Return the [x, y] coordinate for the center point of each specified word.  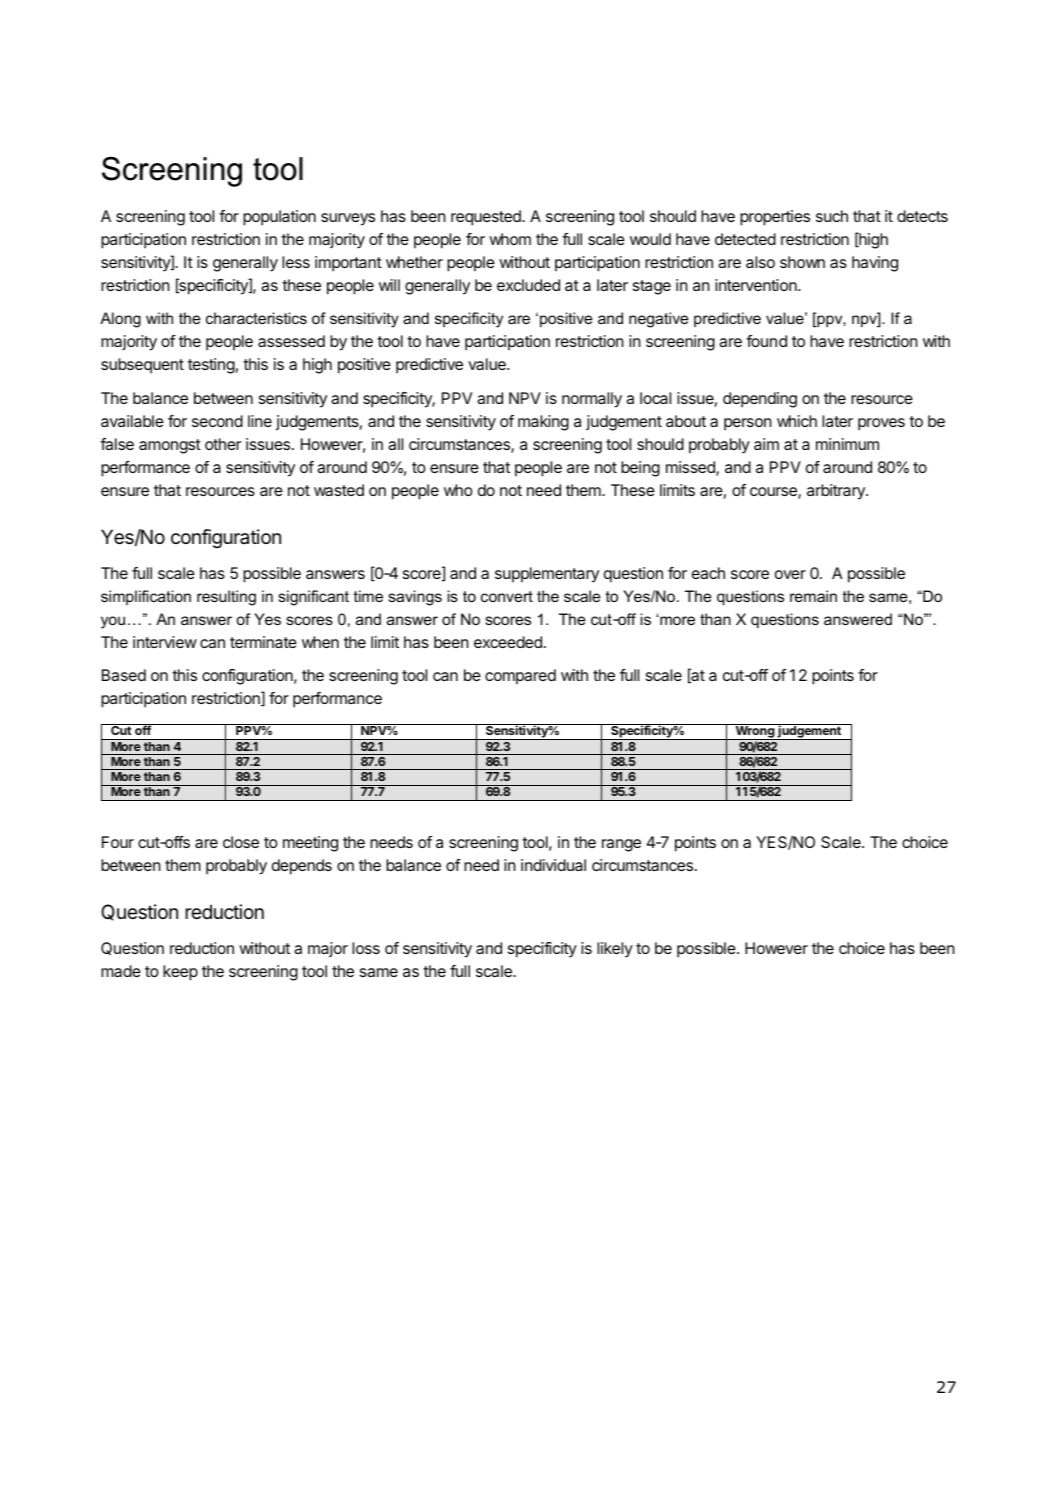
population [279, 218]
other [223, 444]
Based [124, 675]
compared [520, 677]
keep [180, 973]
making [543, 423]
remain [813, 596]
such [832, 216]
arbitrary [837, 492]
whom [510, 239]
